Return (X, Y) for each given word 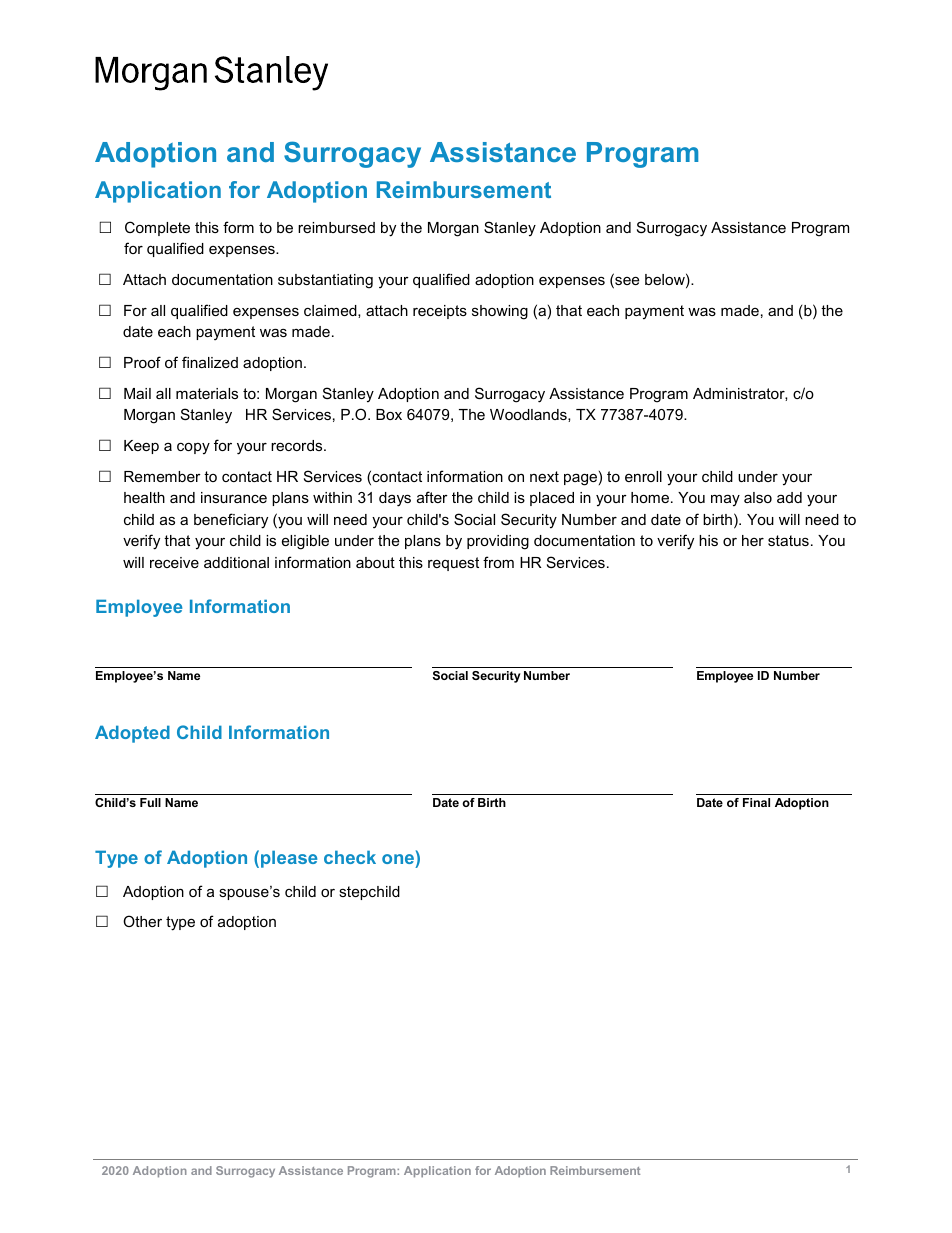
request (453, 564)
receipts (440, 312)
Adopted (132, 734)
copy (193, 449)
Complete (157, 228)
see (626, 282)
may (725, 500)
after (432, 497)
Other (142, 921)
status (788, 540)
